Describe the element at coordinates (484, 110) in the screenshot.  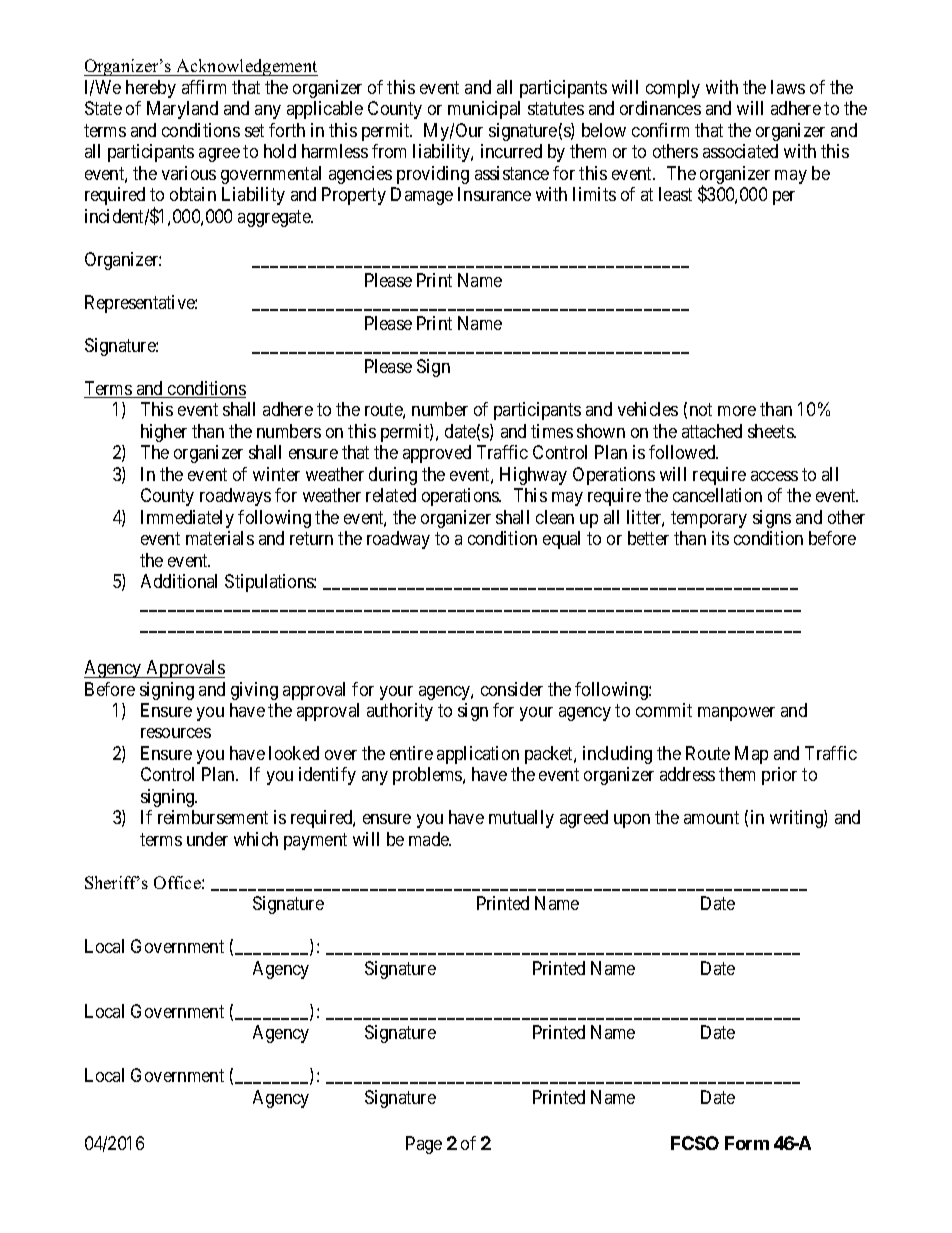
I see `municipal` at that location.
